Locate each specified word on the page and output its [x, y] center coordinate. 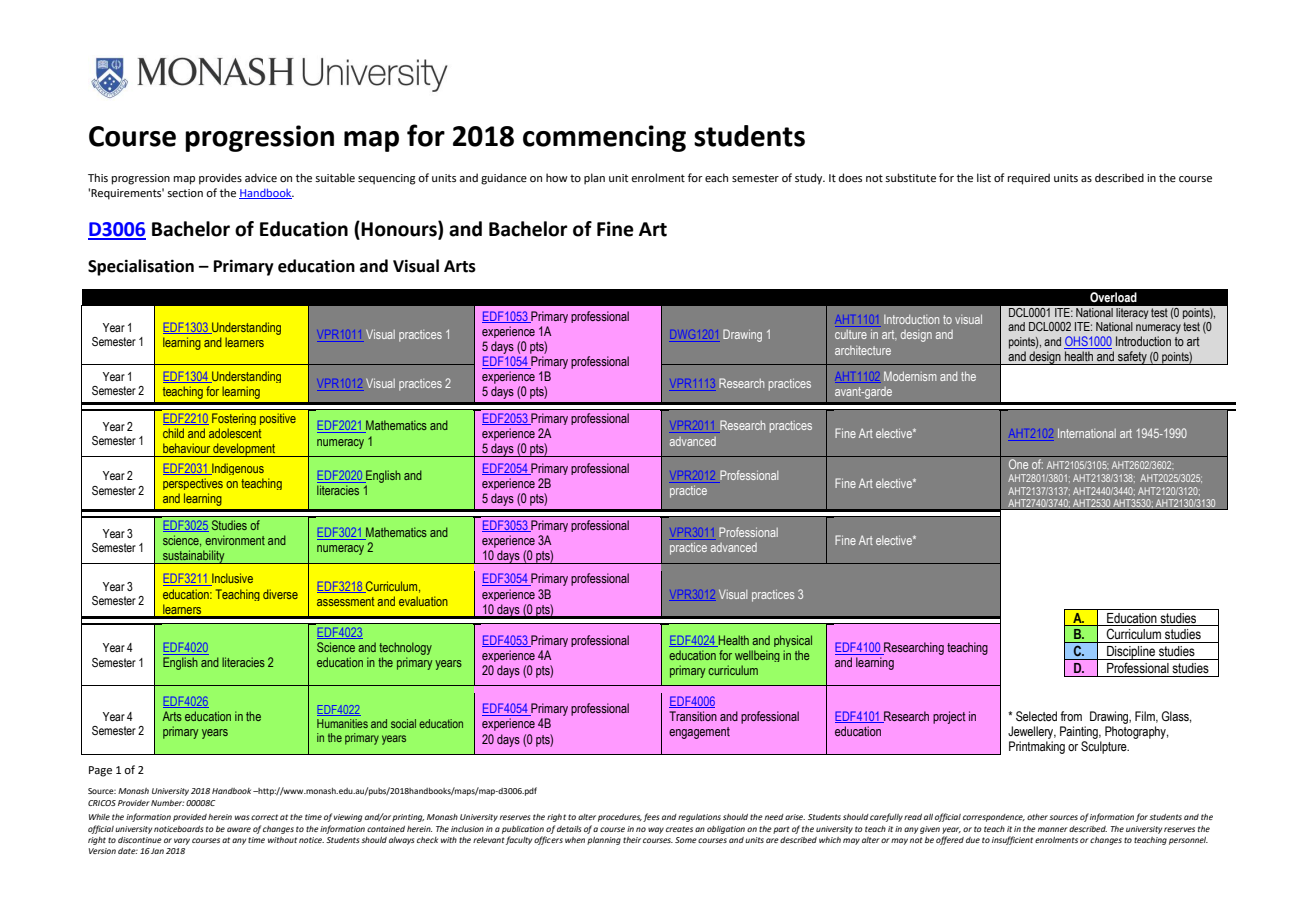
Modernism [910, 376]
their [632, 840]
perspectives [193, 484]
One [1018, 464]
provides [220, 179]
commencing [604, 138]
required [1029, 179]
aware [239, 829]
